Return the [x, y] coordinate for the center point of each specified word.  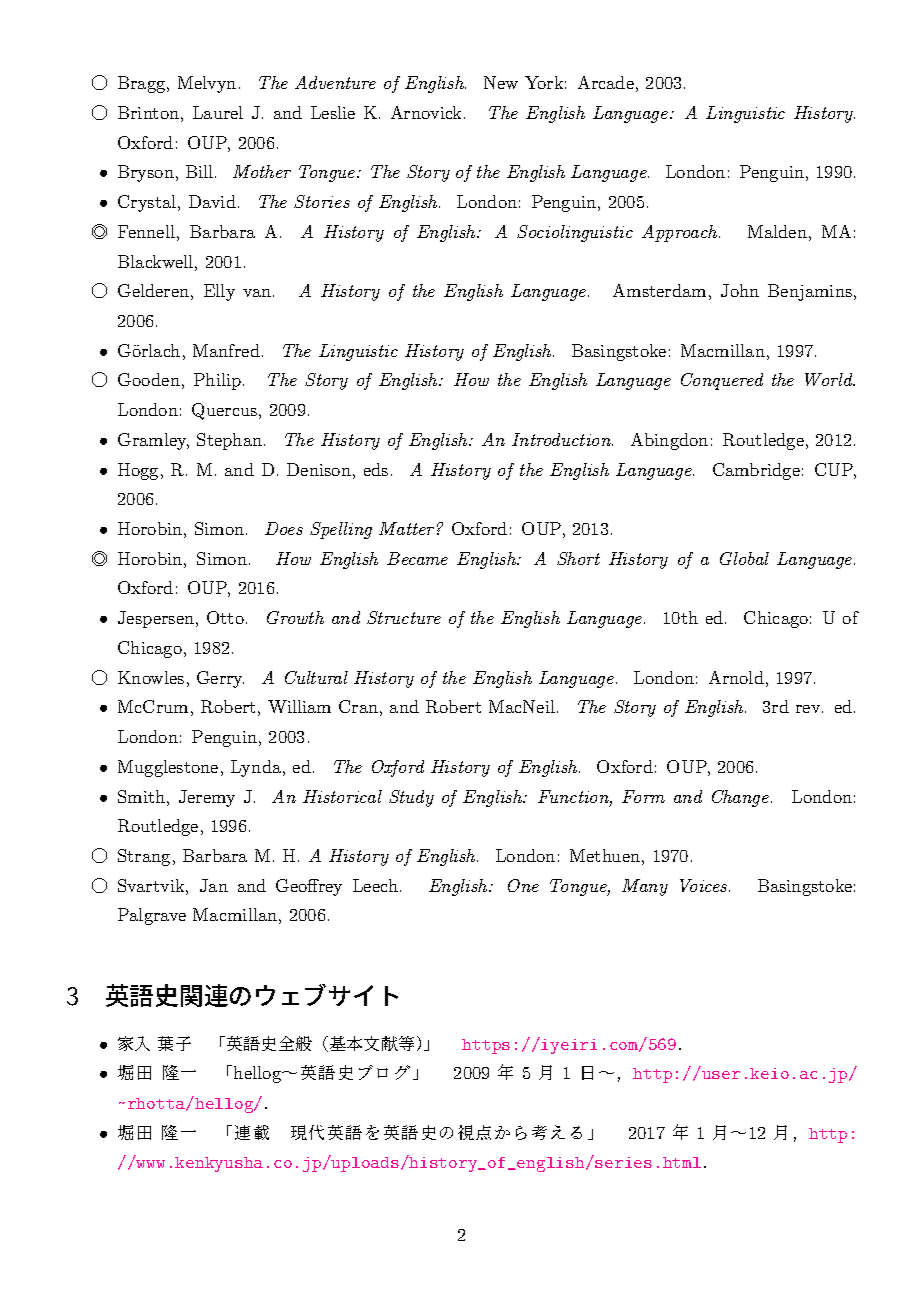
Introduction [562, 439]
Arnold [736, 677]
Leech [377, 885]
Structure [404, 617]
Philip [219, 381]
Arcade [606, 82]
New [501, 82]
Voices [705, 885]
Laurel [218, 112]
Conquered [722, 381]
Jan [214, 885]
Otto [225, 617]
